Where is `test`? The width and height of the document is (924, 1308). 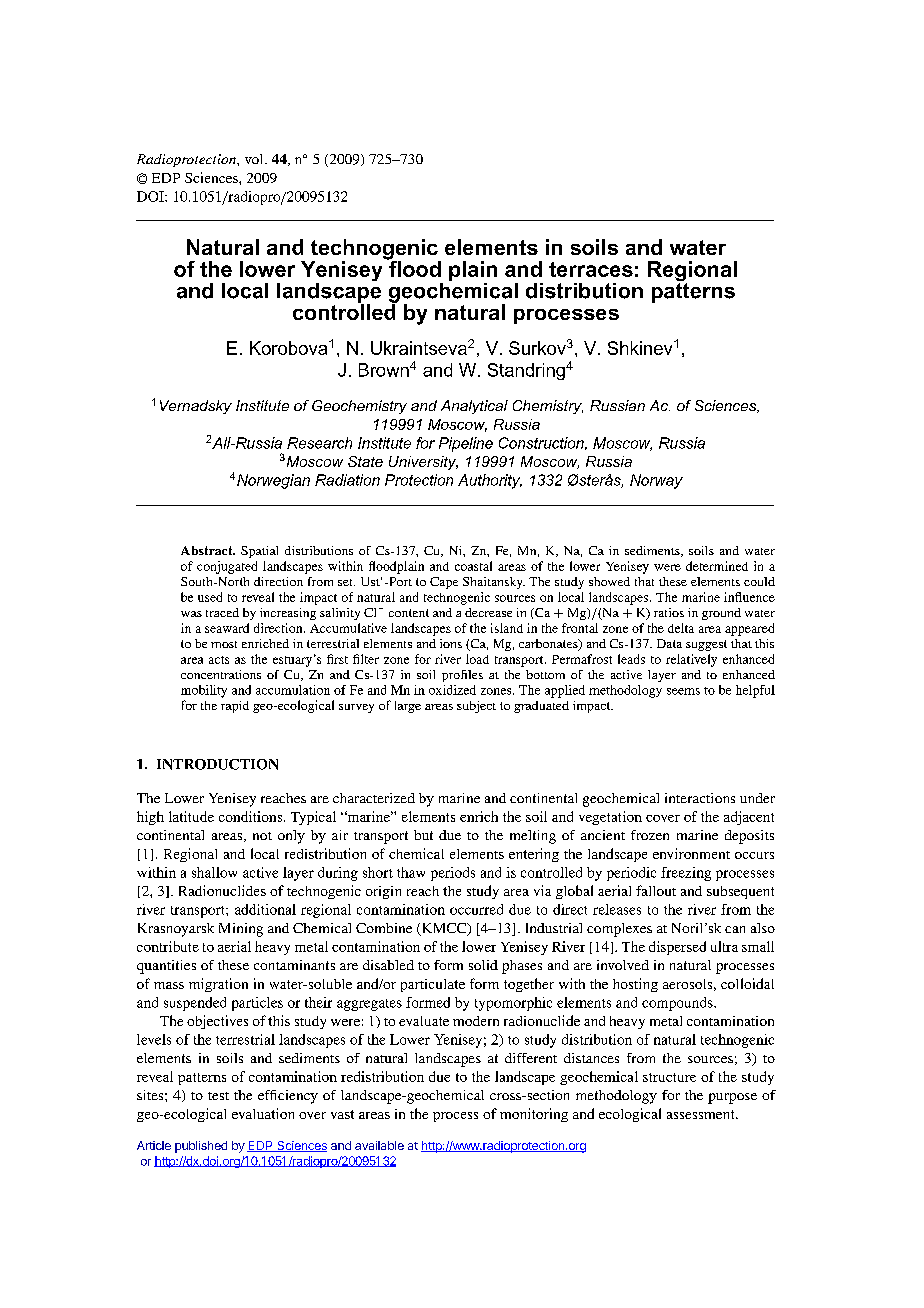
test is located at coordinates (218, 1096).
